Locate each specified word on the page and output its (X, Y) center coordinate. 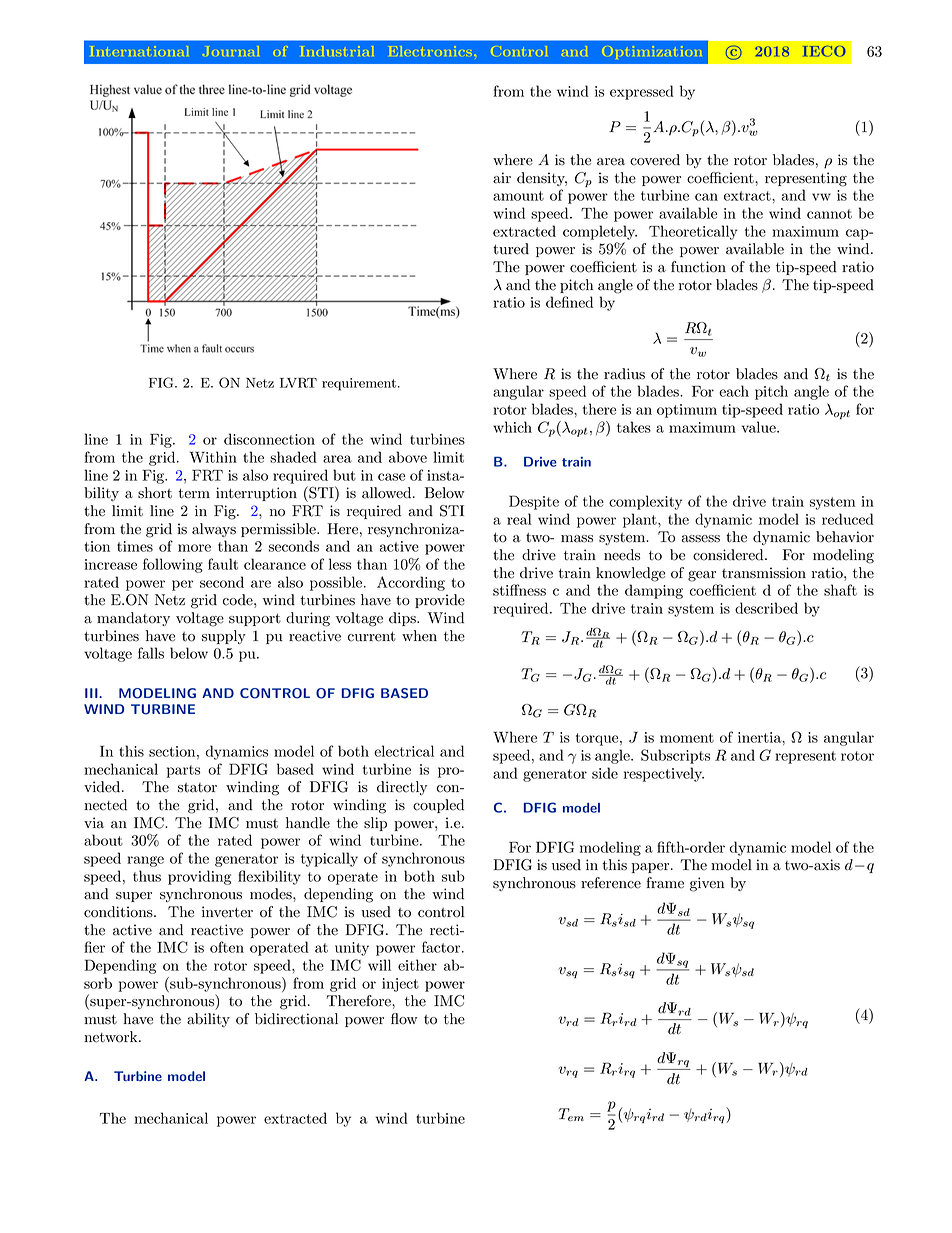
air (502, 178)
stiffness (519, 590)
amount (518, 196)
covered (655, 160)
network (112, 1037)
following (173, 565)
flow (404, 1019)
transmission (764, 573)
